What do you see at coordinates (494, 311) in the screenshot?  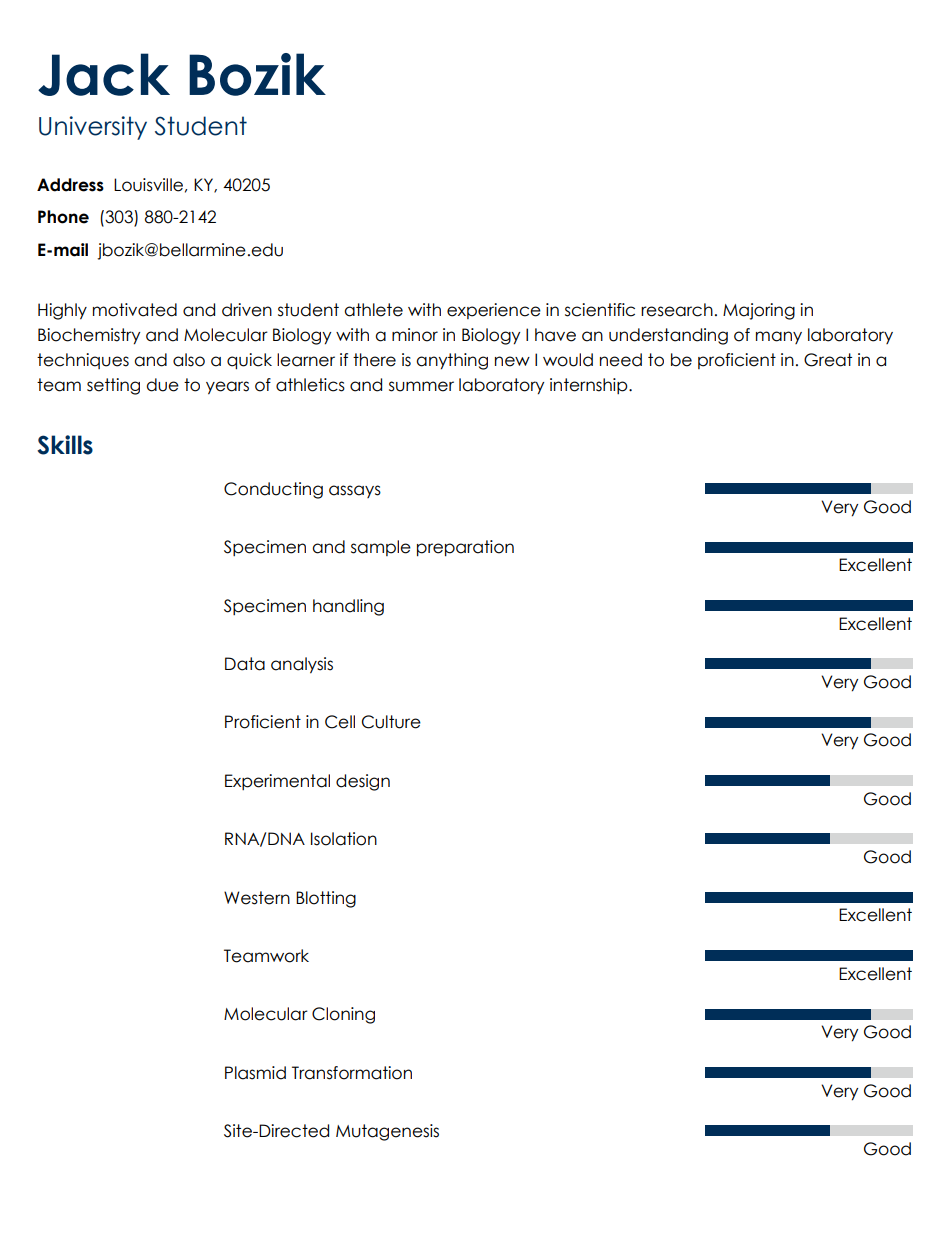 I see `experience` at bounding box center [494, 311].
